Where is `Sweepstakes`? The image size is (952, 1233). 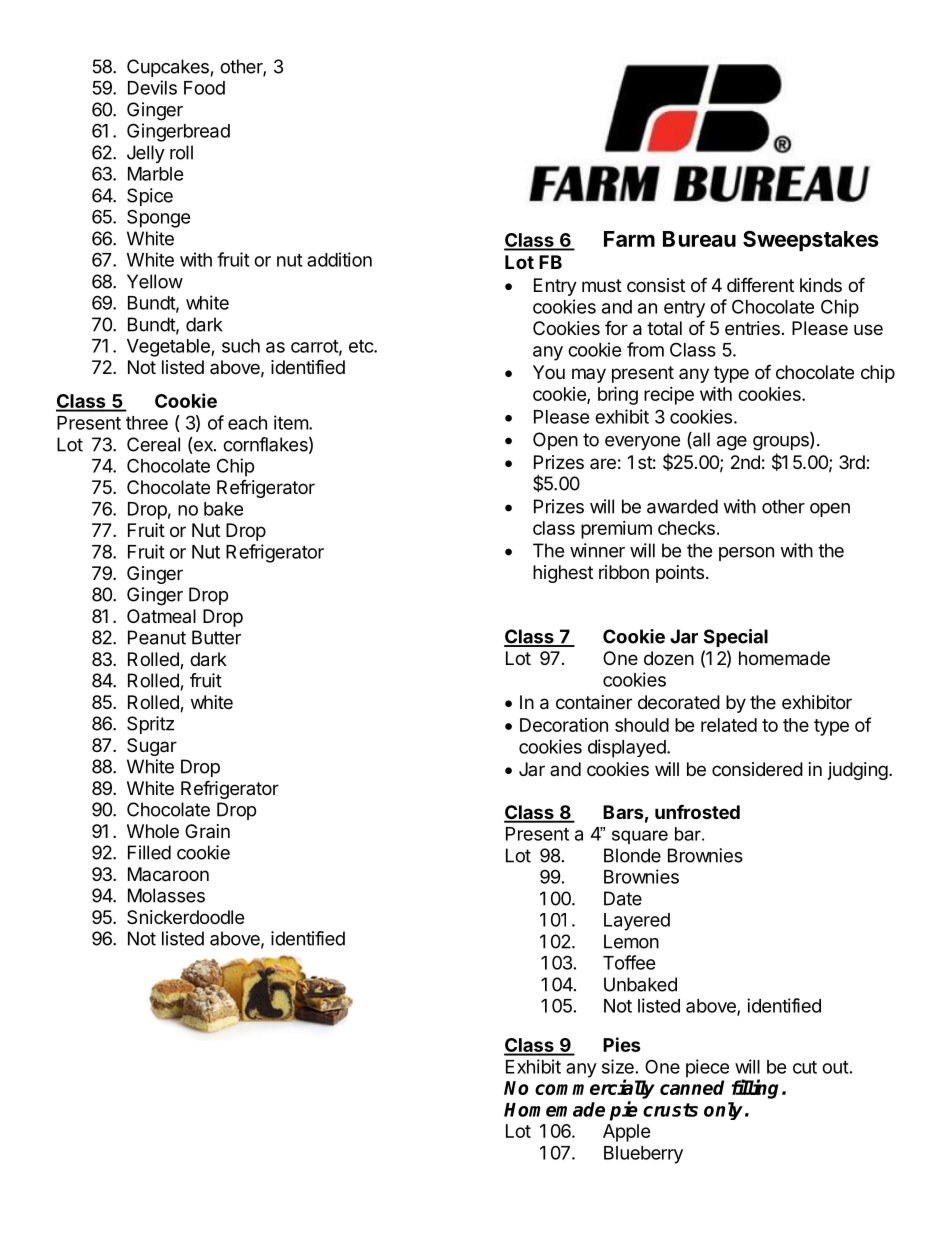 Sweepstakes is located at coordinates (811, 241).
